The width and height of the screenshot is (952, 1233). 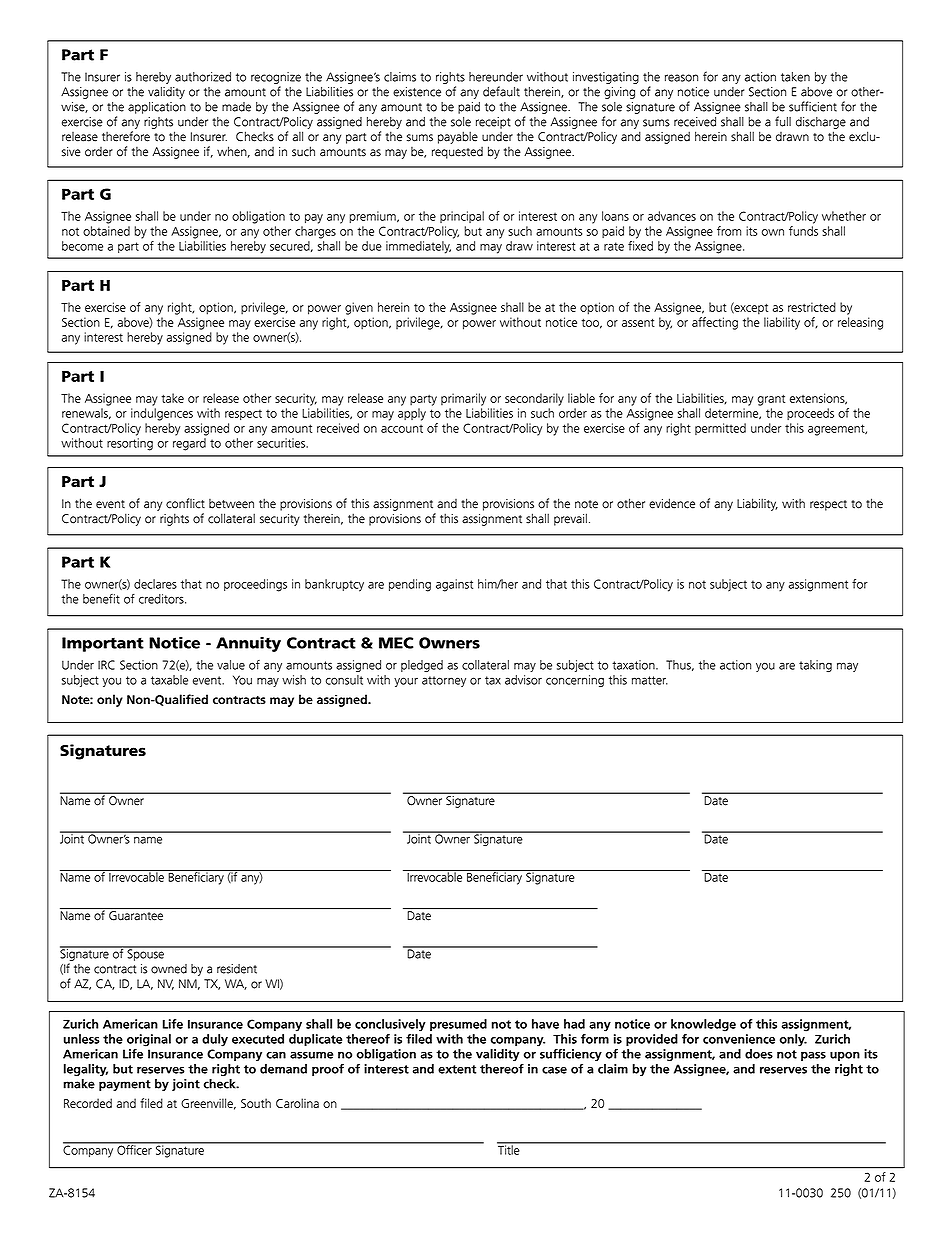 What do you see at coordinates (815, 666) in the screenshot?
I see `taking` at bounding box center [815, 666].
